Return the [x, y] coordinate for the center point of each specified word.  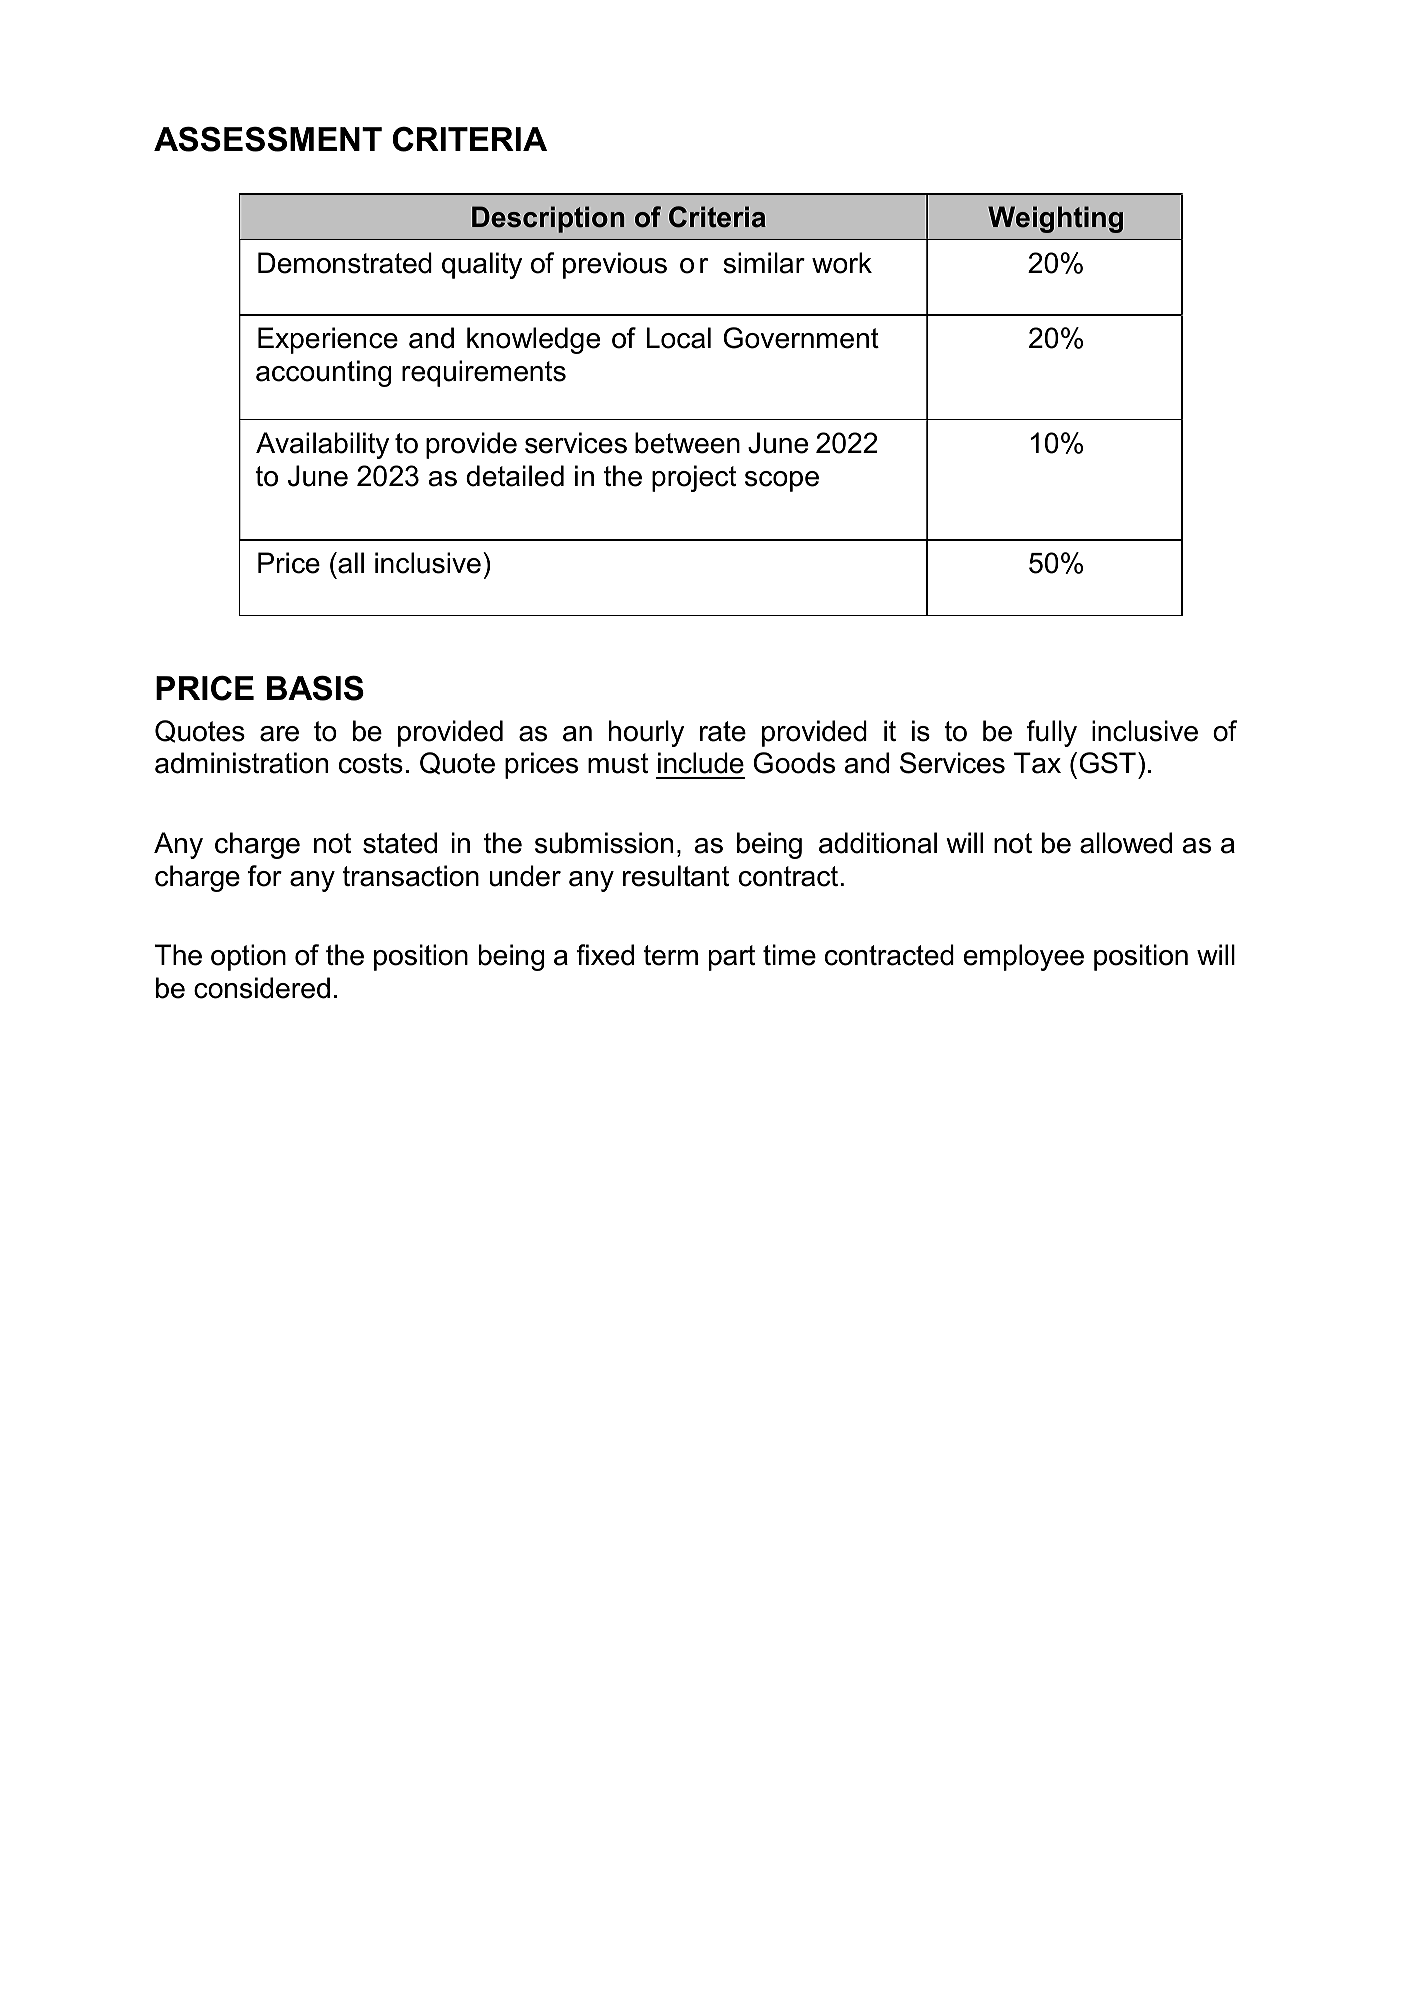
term [670, 955]
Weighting [1055, 219]
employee [1024, 957]
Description [548, 219]
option [248, 957]
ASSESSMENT [268, 139]
